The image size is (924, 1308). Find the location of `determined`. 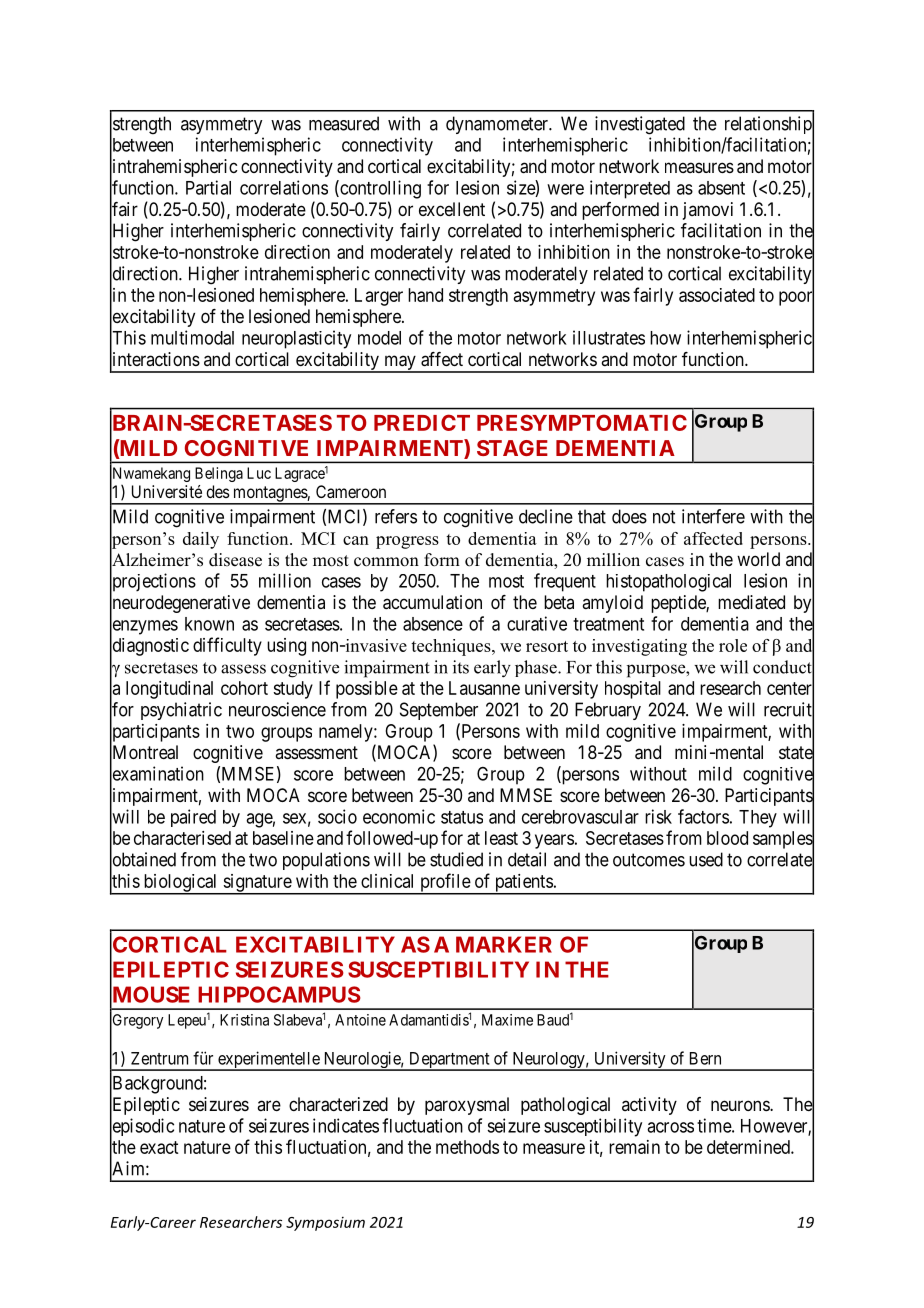

determined is located at coordinates (749, 1147).
